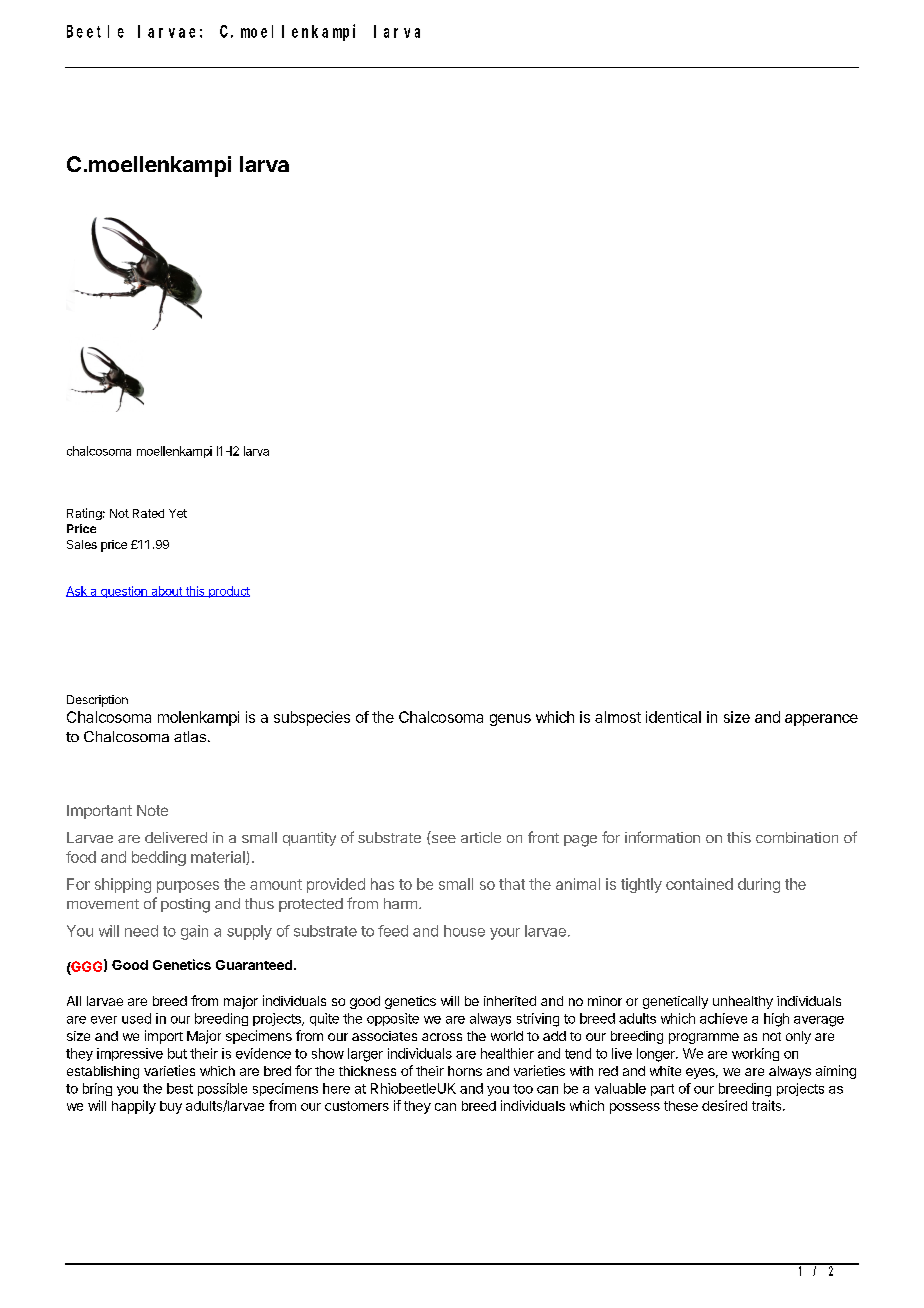 The width and height of the screenshot is (924, 1308). What do you see at coordinates (743, 1002) in the screenshot?
I see `unhealthy` at bounding box center [743, 1002].
